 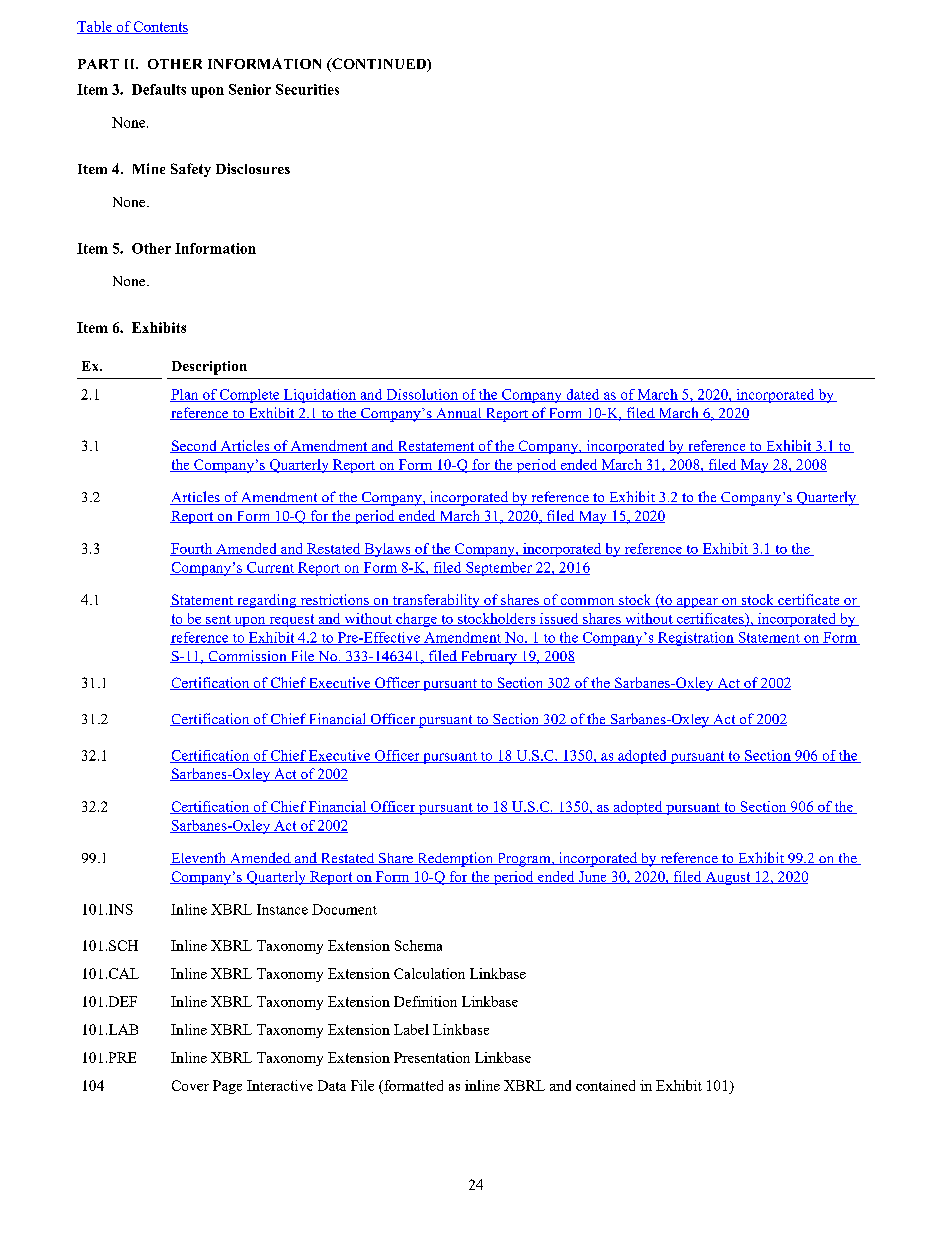 I want to click on Fourth, so click(x=192, y=549).
